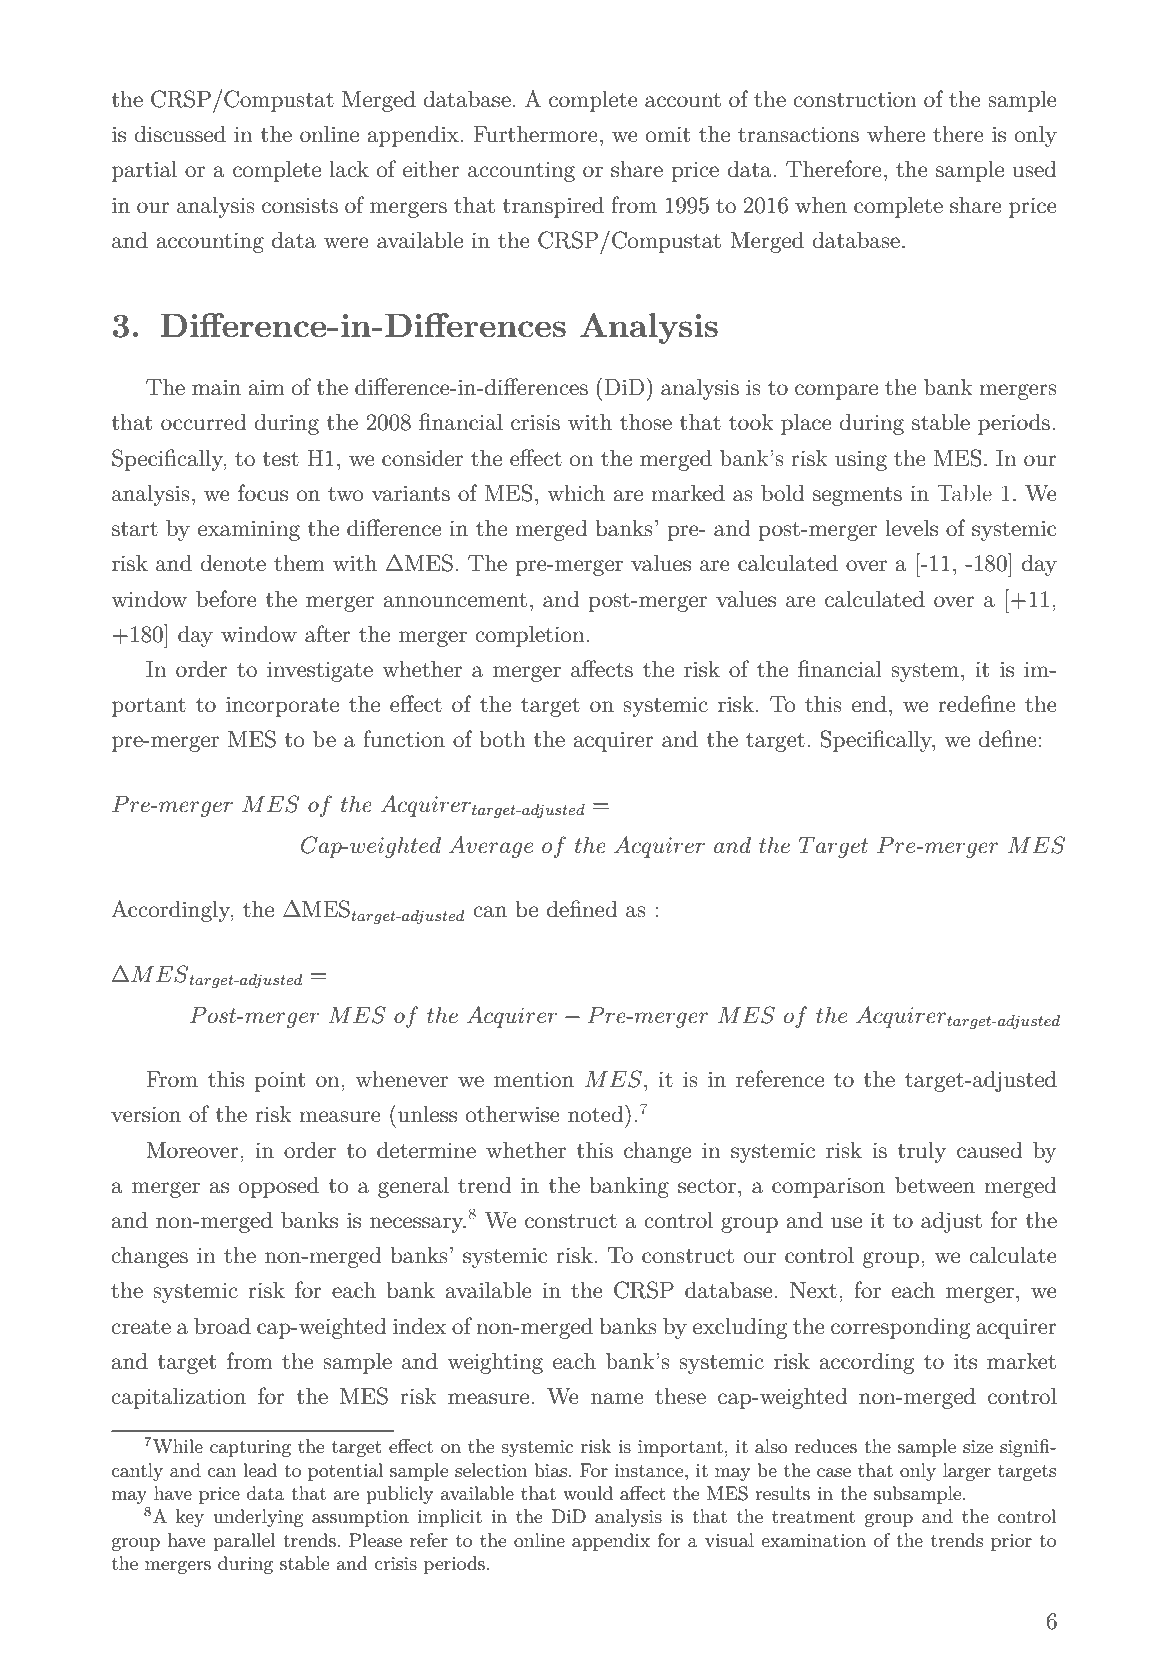 The width and height of the page is (1169, 1654). What do you see at coordinates (491, 847) in the page?
I see `Average` at bounding box center [491, 847].
